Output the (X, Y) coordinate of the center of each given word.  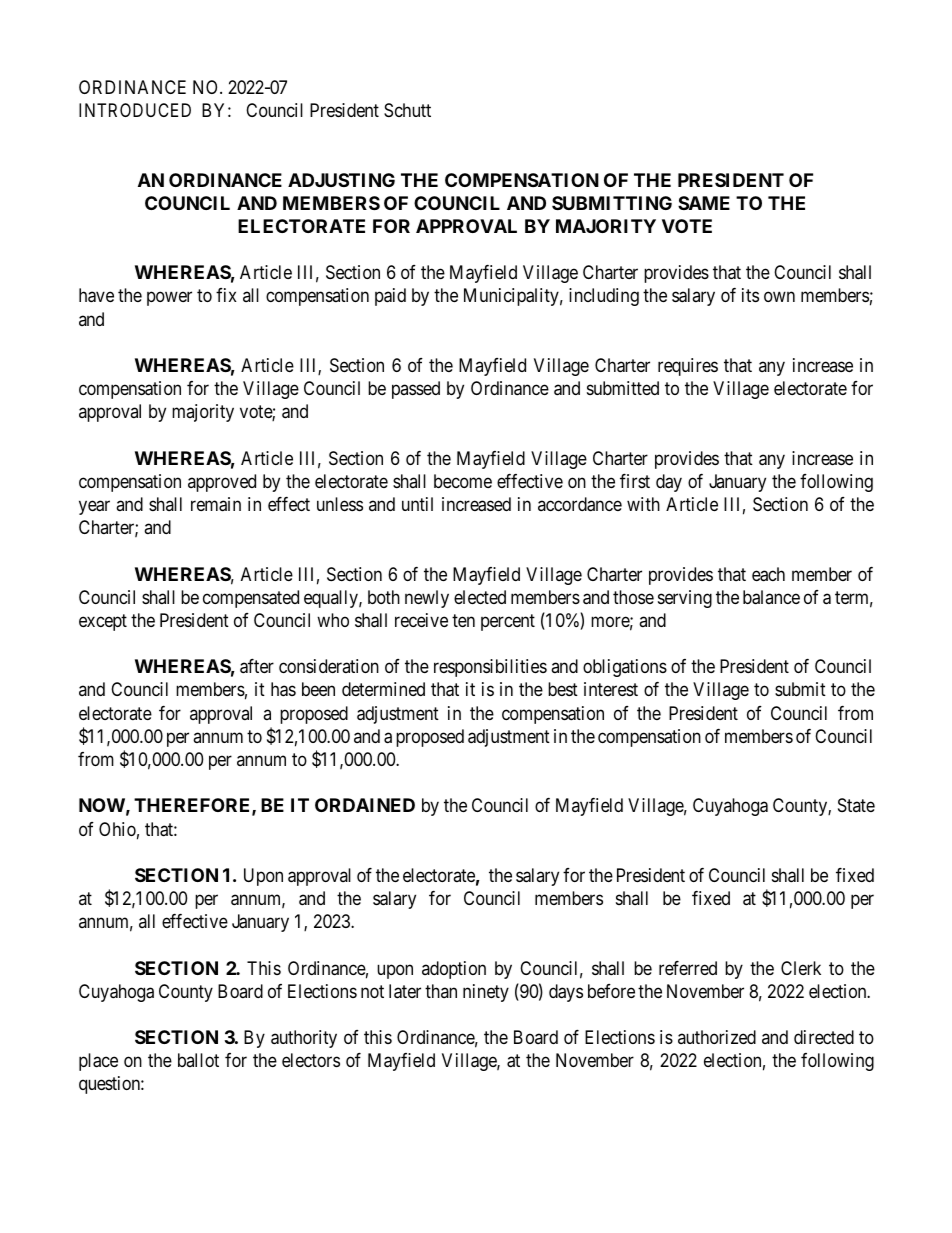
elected (480, 597)
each (768, 574)
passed (416, 390)
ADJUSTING (341, 180)
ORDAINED (365, 805)
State (856, 805)
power (169, 299)
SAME (704, 203)
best (563, 689)
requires (688, 367)
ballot (198, 1060)
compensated (251, 599)
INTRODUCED (135, 110)
